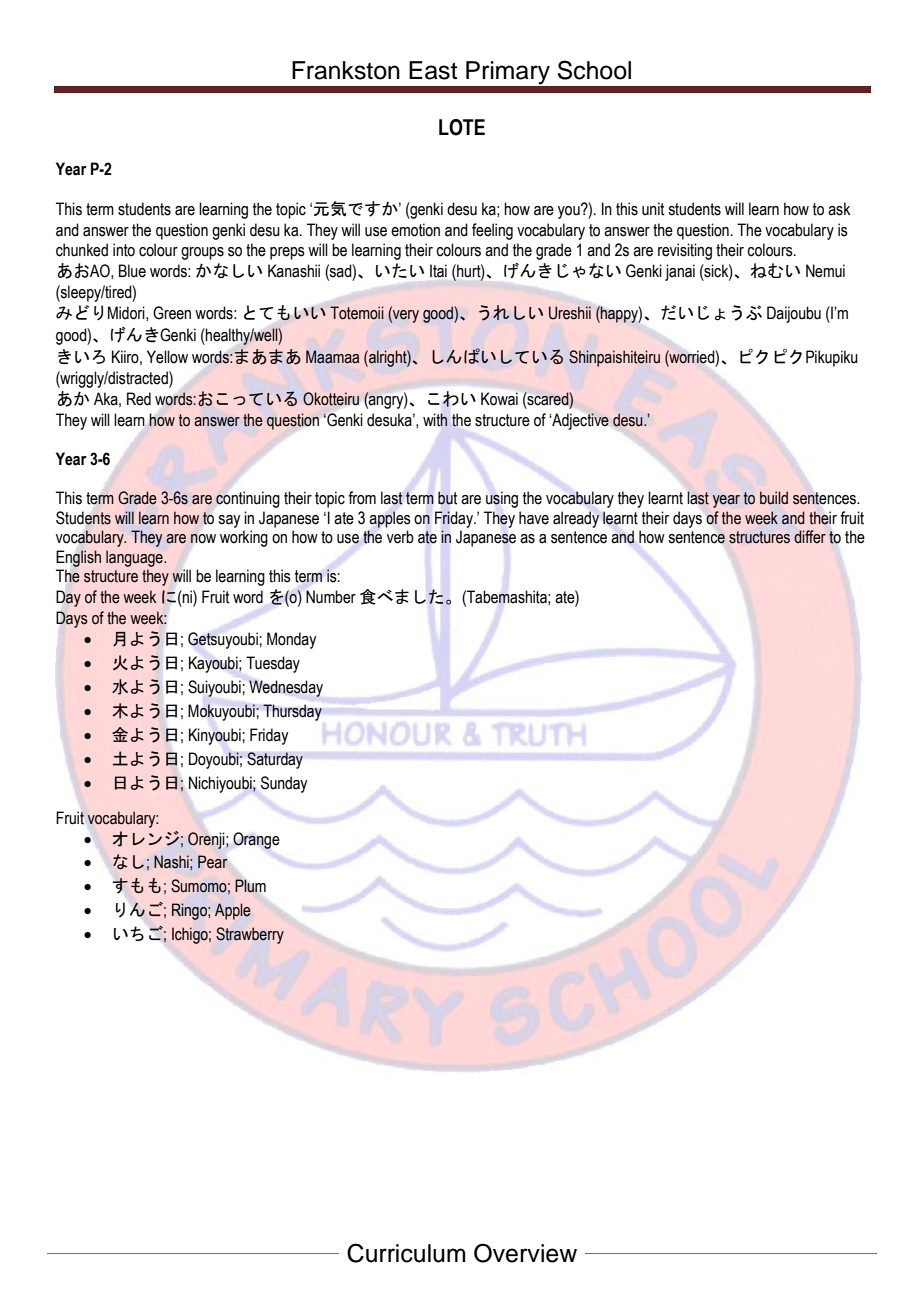 The height and width of the document is (1308, 924). What do you see at coordinates (250, 886) in the document?
I see `Plum` at bounding box center [250, 886].
